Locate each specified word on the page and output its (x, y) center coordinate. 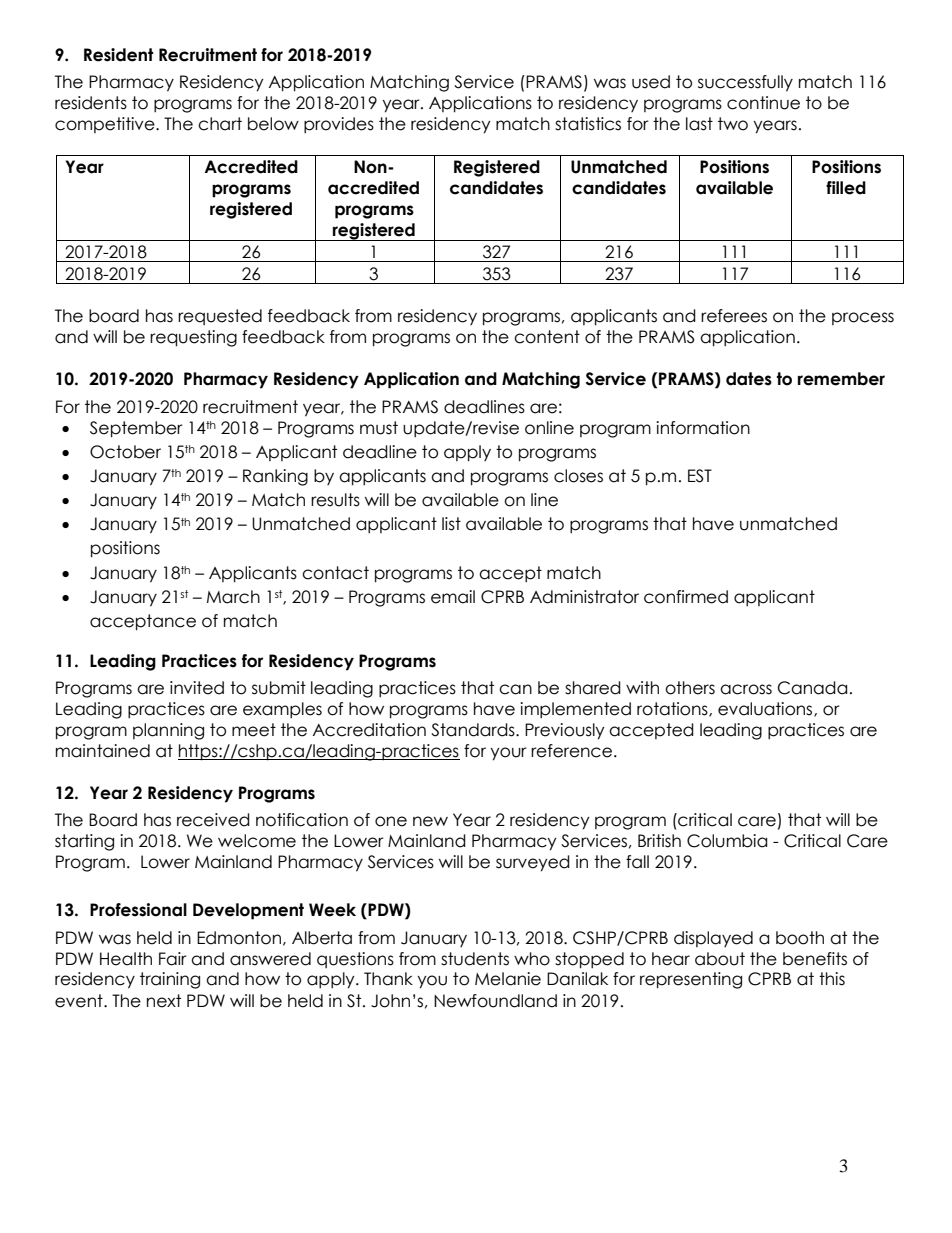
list (451, 524)
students (475, 959)
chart (220, 124)
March (233, 597)
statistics (588, 124)
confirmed (686, 597)
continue (763, 103)
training (170, 980)
